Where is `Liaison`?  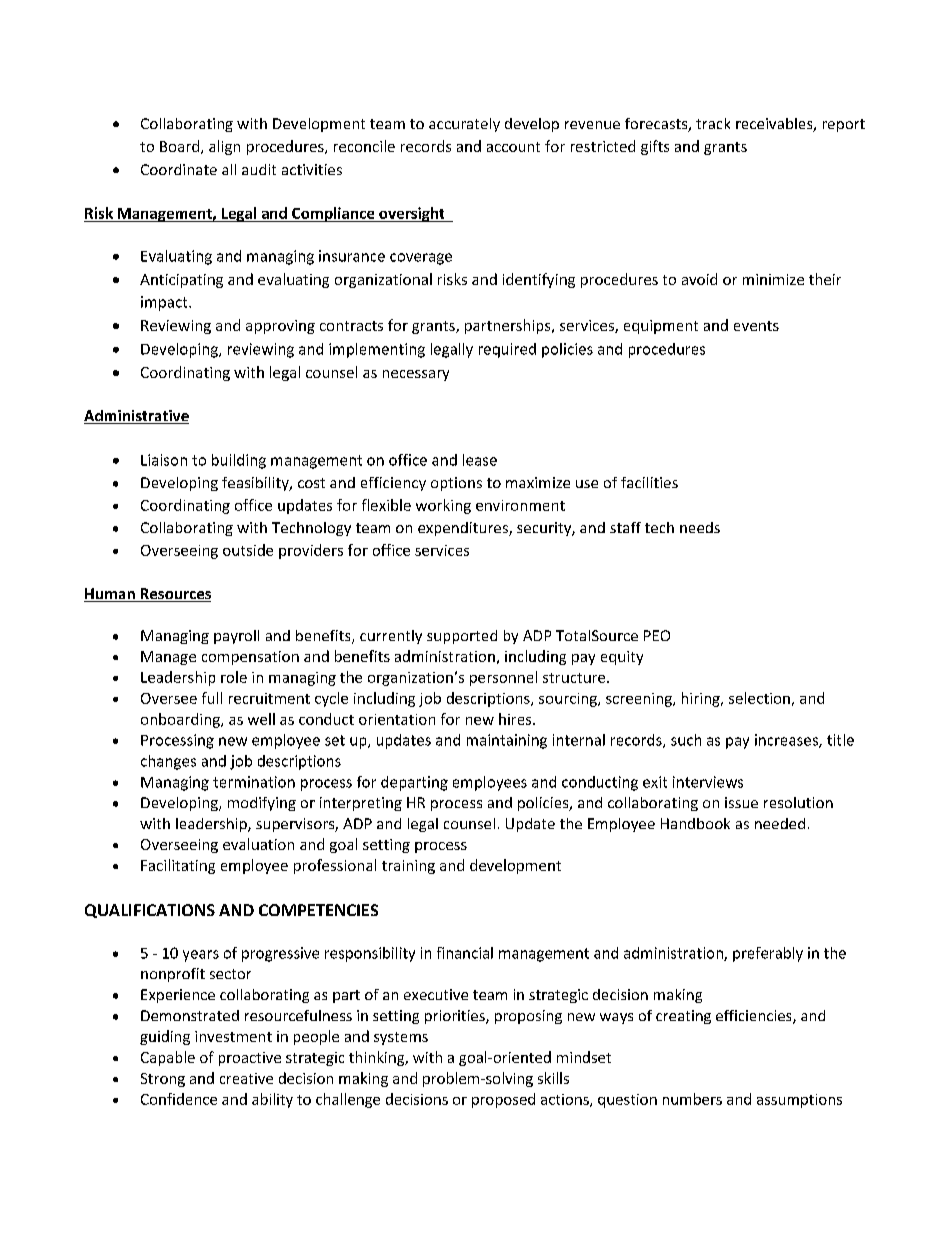 Liaison is located at coordinates (164, 460).
